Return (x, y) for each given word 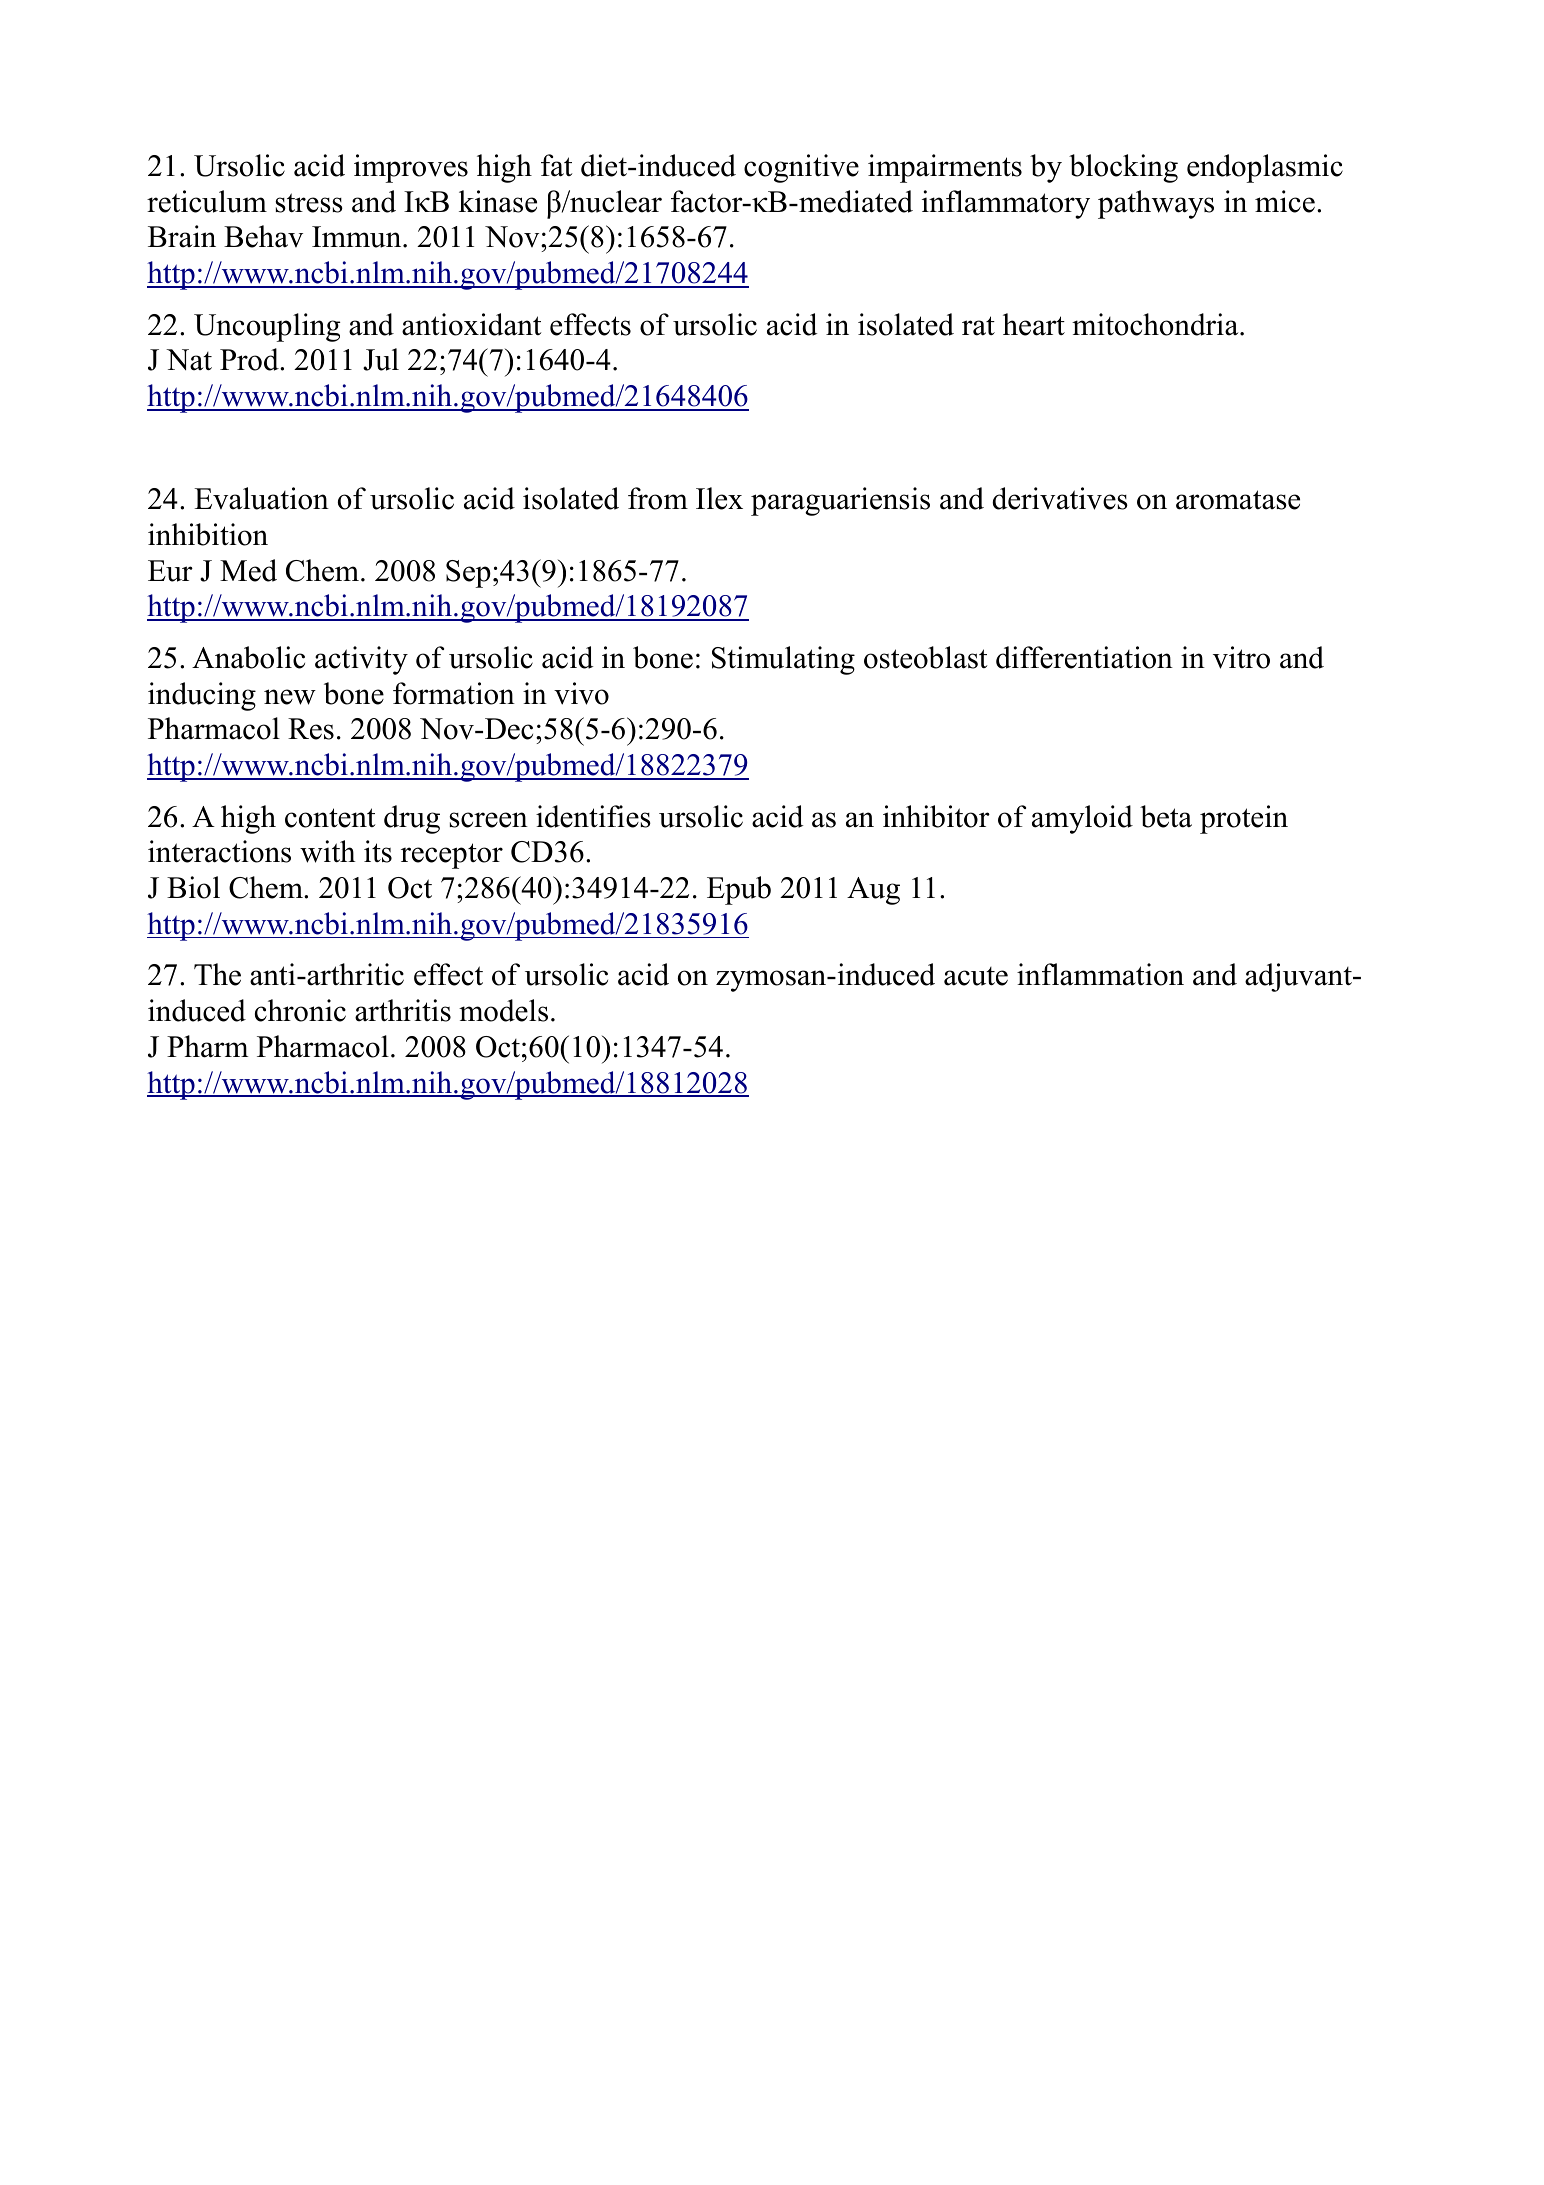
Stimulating (783, 660)
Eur (170, 571)
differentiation (1084, 657)
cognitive (801, 168)
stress (309, 203)
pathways (1156, 204)
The (217, 974)
